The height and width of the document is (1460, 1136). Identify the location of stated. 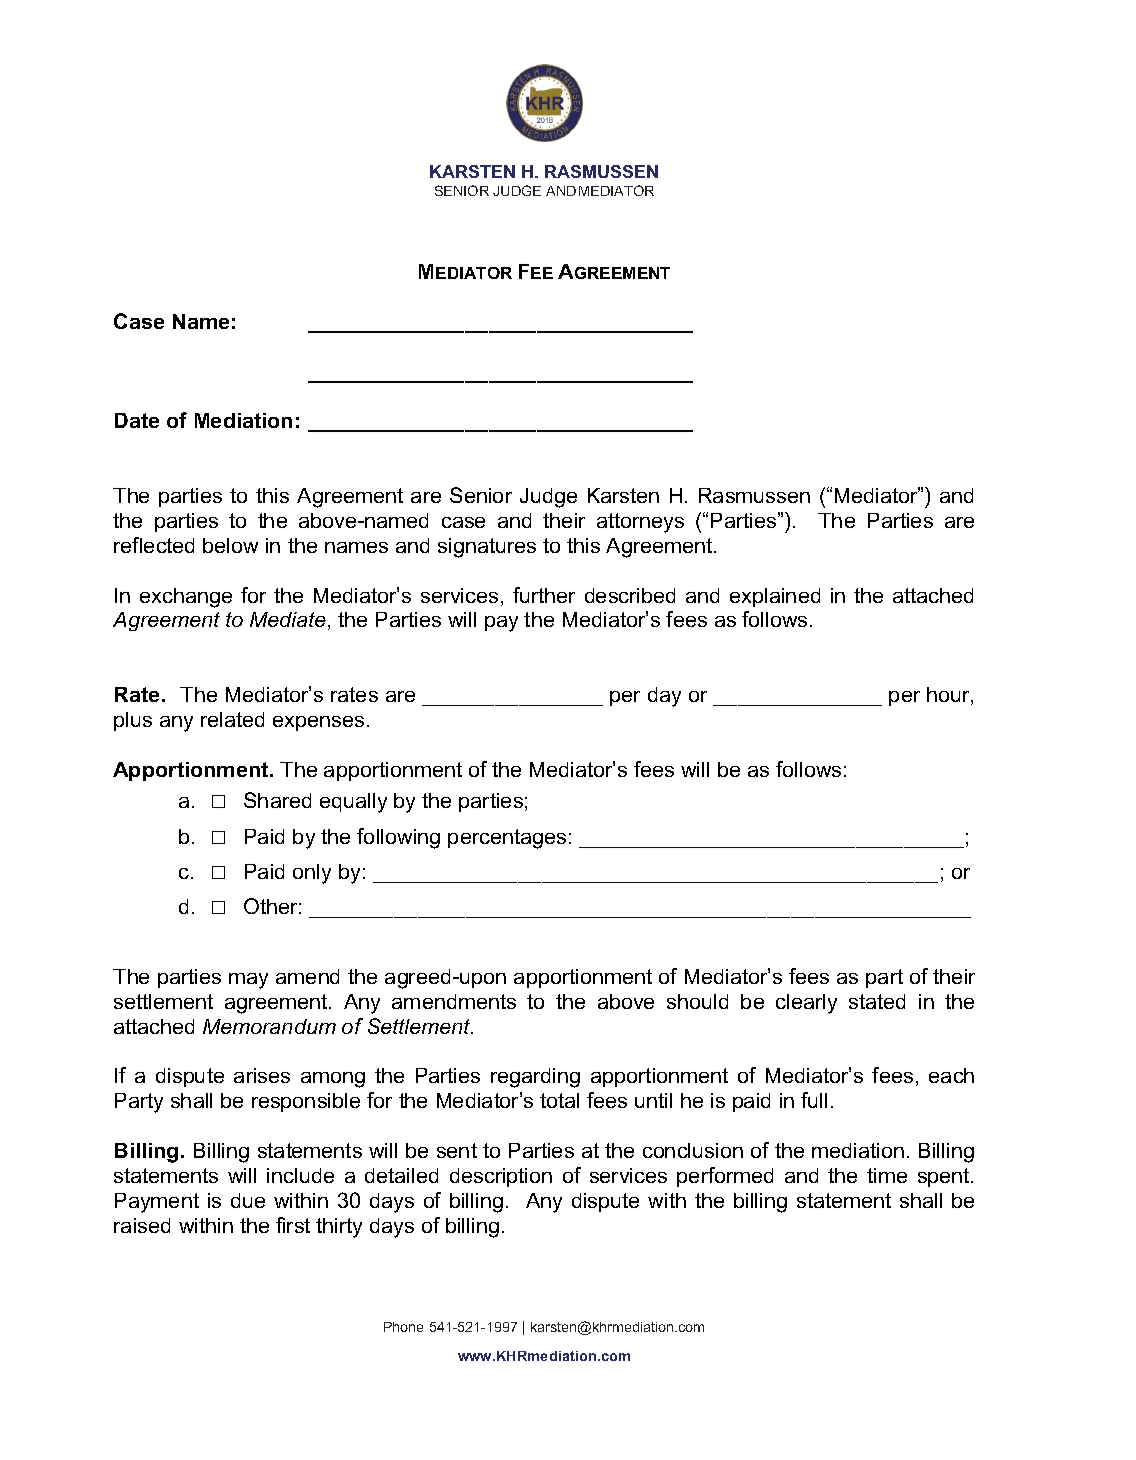
(877, 1001).
